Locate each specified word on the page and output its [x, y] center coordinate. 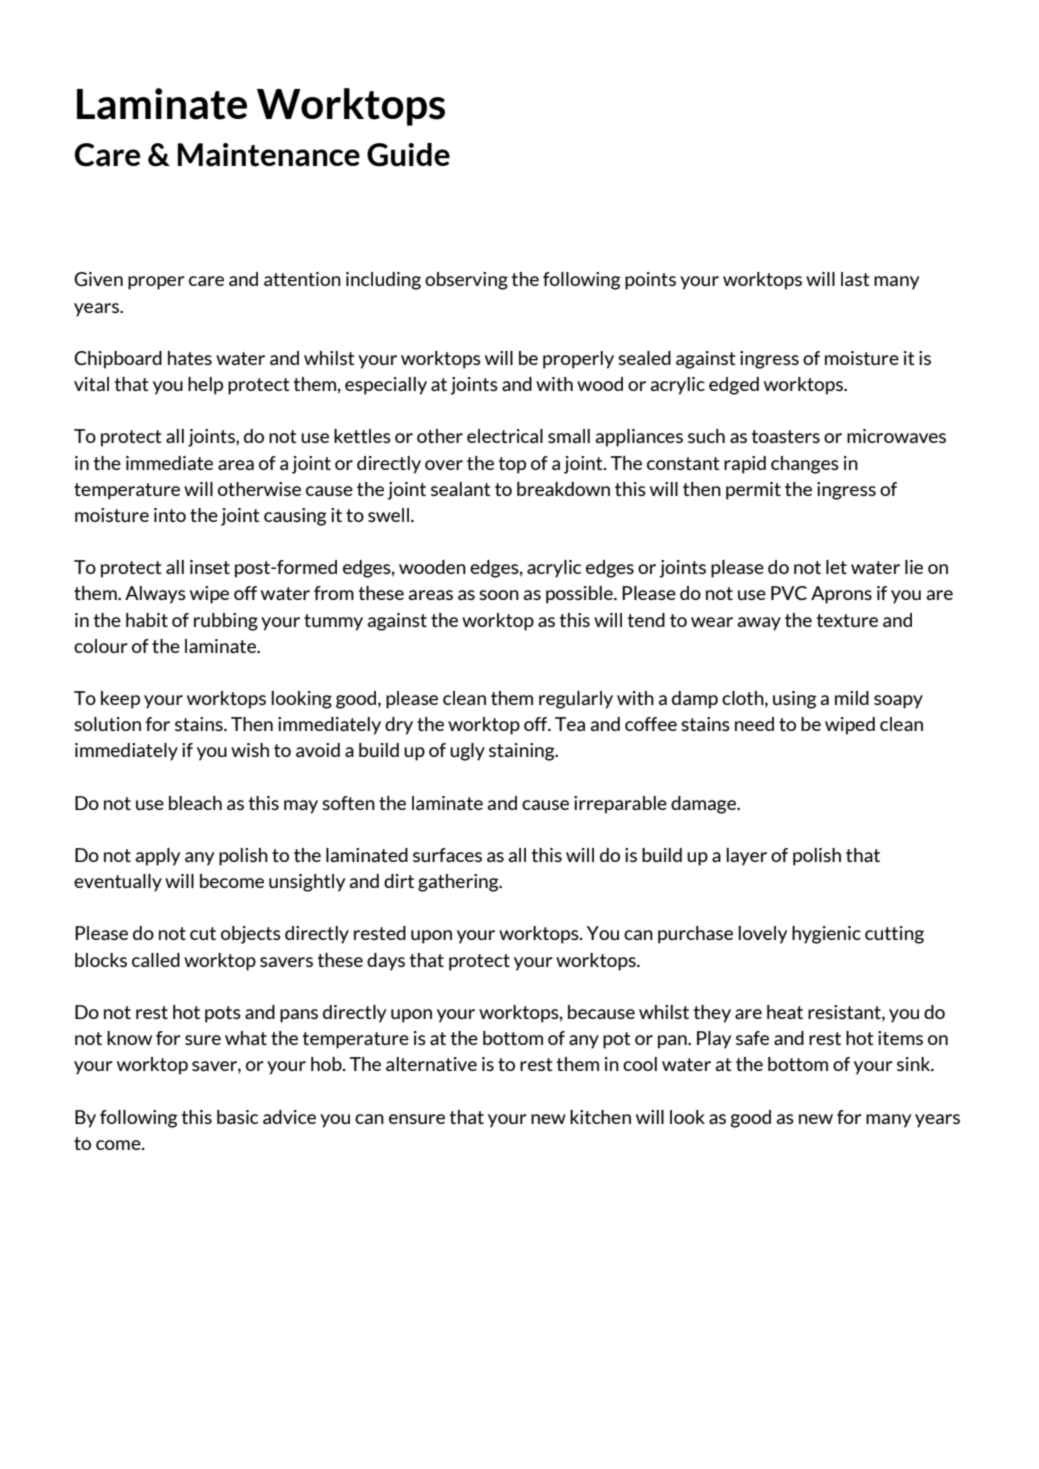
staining [523, 752]
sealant [461, 489]
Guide [408, 155]
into [170, 515]
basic [237, 1117]
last [855, 279]
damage [705, 805]
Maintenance [269, 155]
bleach [195, 803]
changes [805, 465]
